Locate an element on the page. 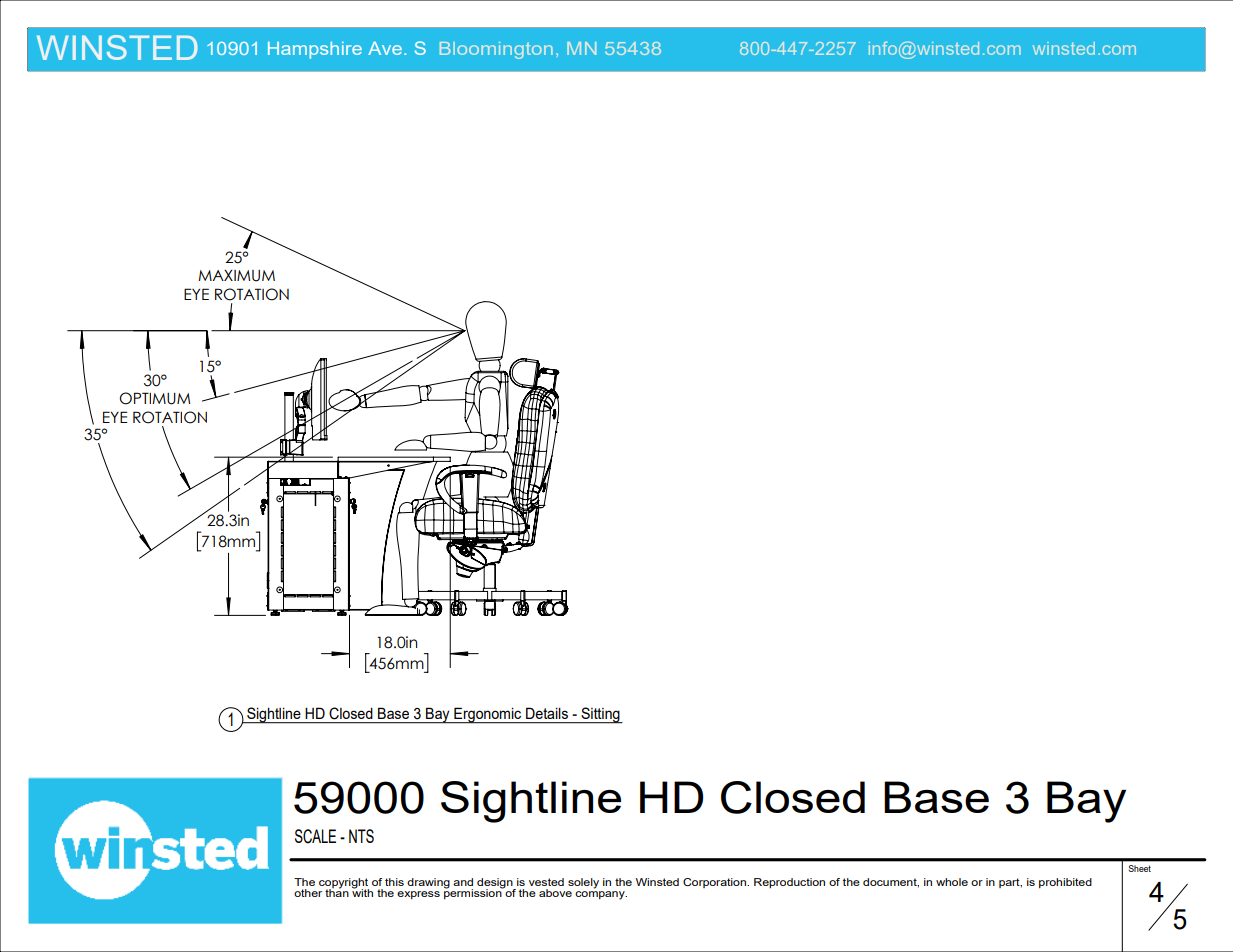 The height and width of the document is (952, 1233). prohibited is located at coordinates (1065, 883).
